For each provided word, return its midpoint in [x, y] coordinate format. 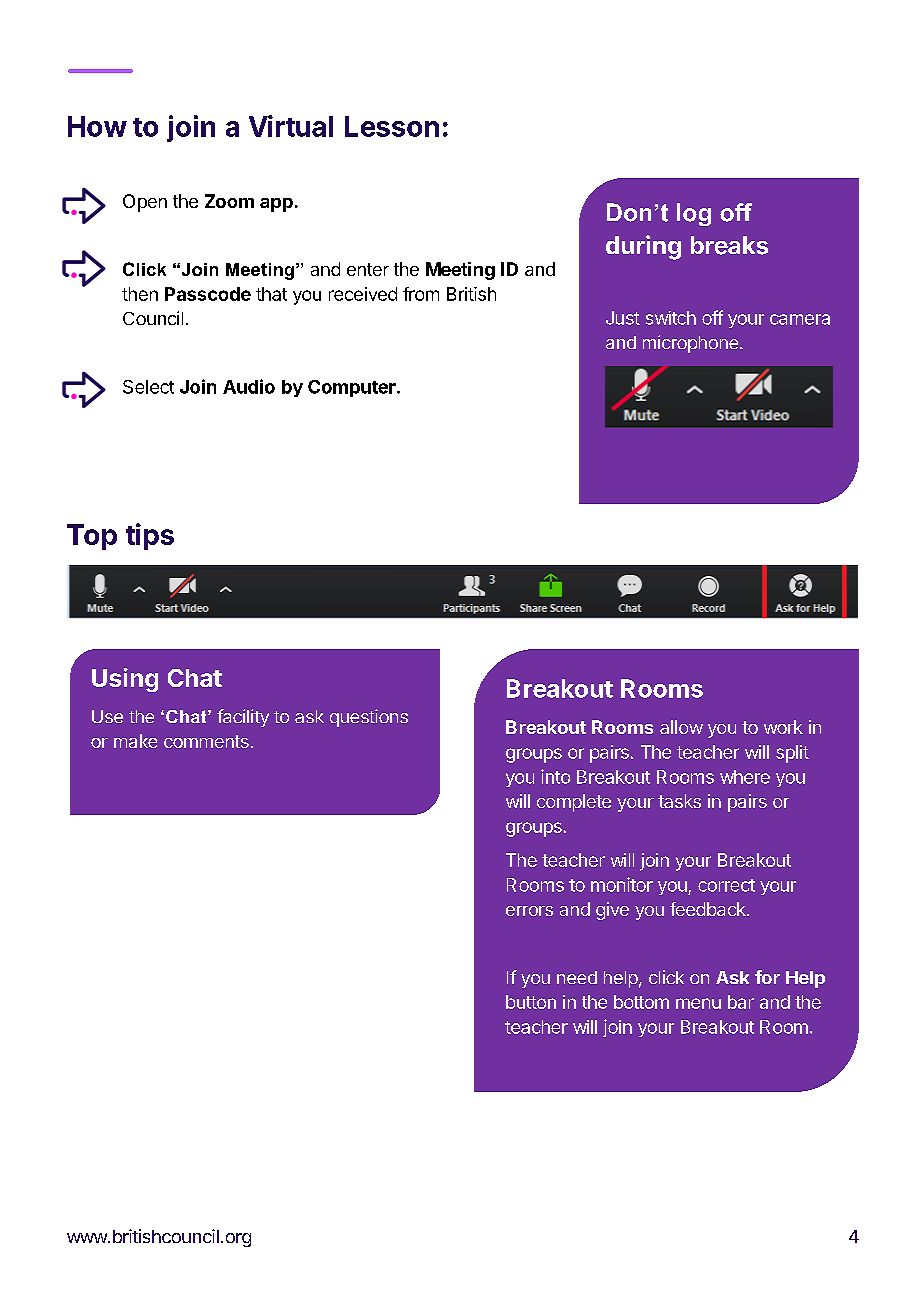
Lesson [392, 126]
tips [150, 536]
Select [148, 387]
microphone [692, 344]
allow [681, 727]
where [745, 777]
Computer [353, 388]
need [577, 977]
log [694, 214]
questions [369, 718]
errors [529, 911]
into [555, 776]
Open [145, 203]
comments [206, 741]
